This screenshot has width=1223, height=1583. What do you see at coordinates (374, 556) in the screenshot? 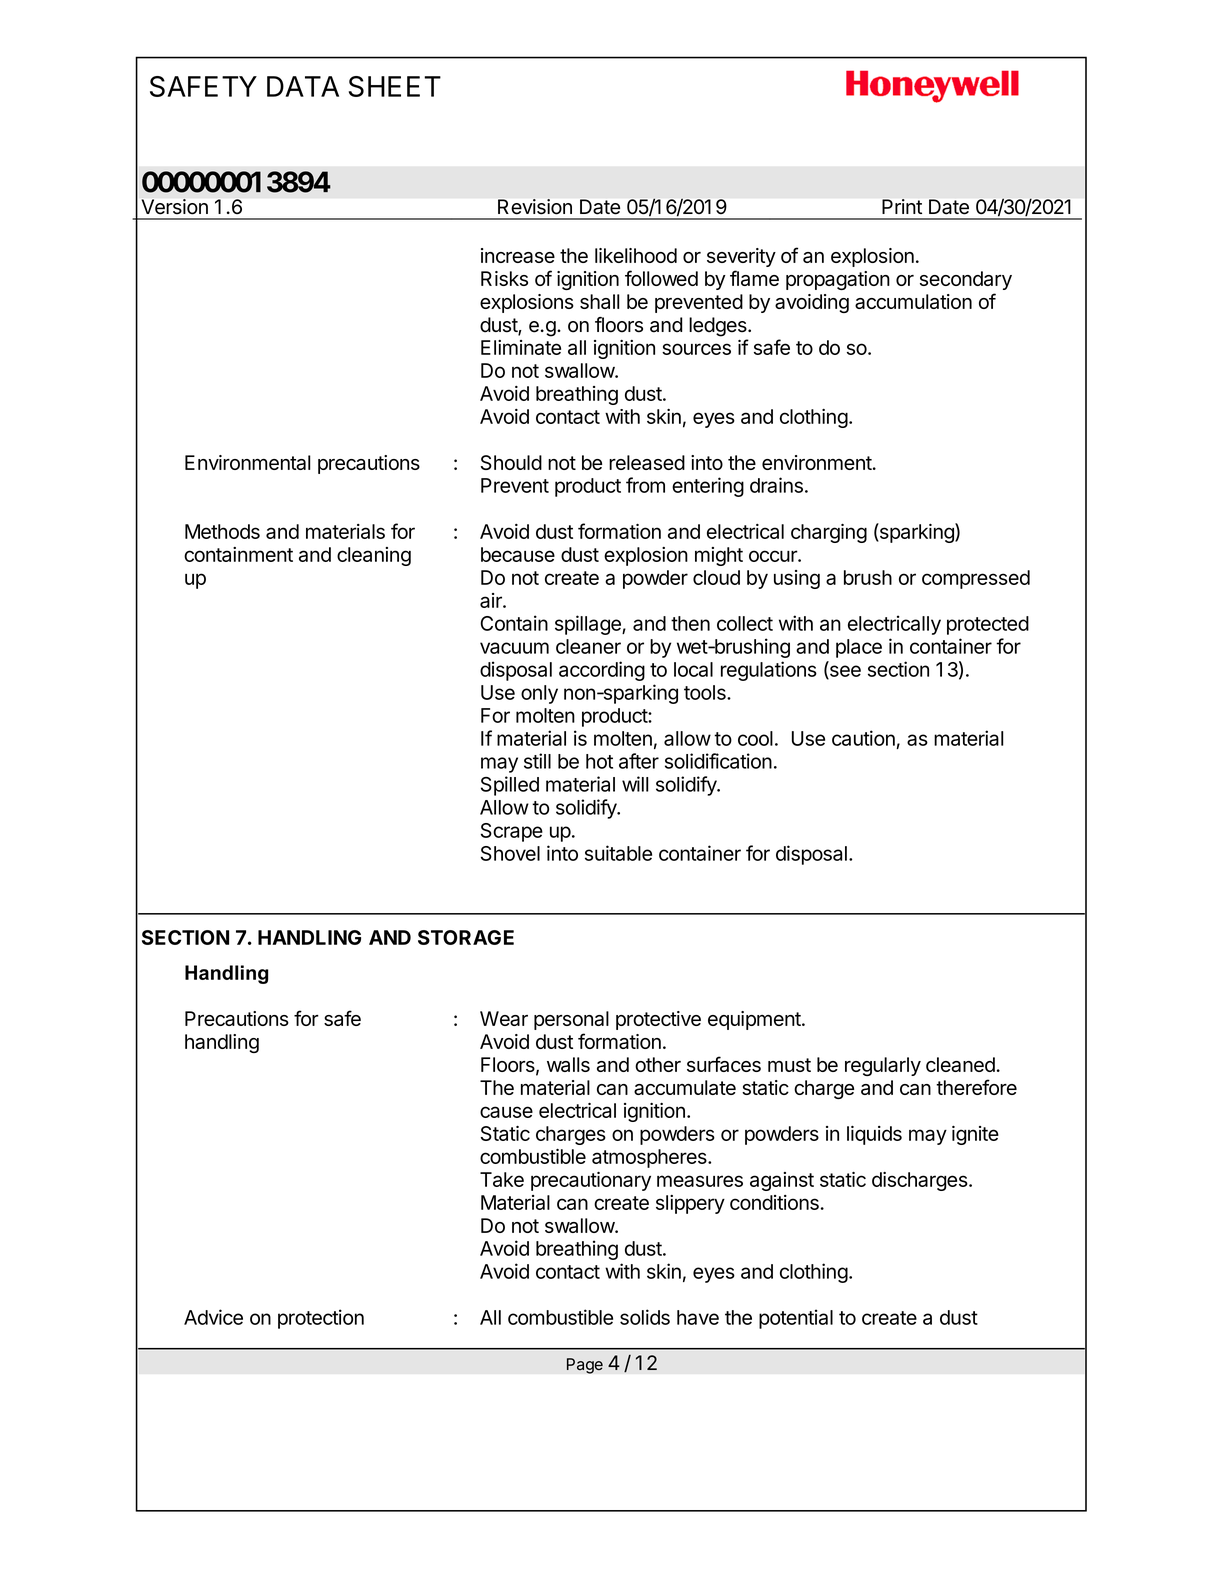
I see `cleaning` at bounding box center [374, 556].
